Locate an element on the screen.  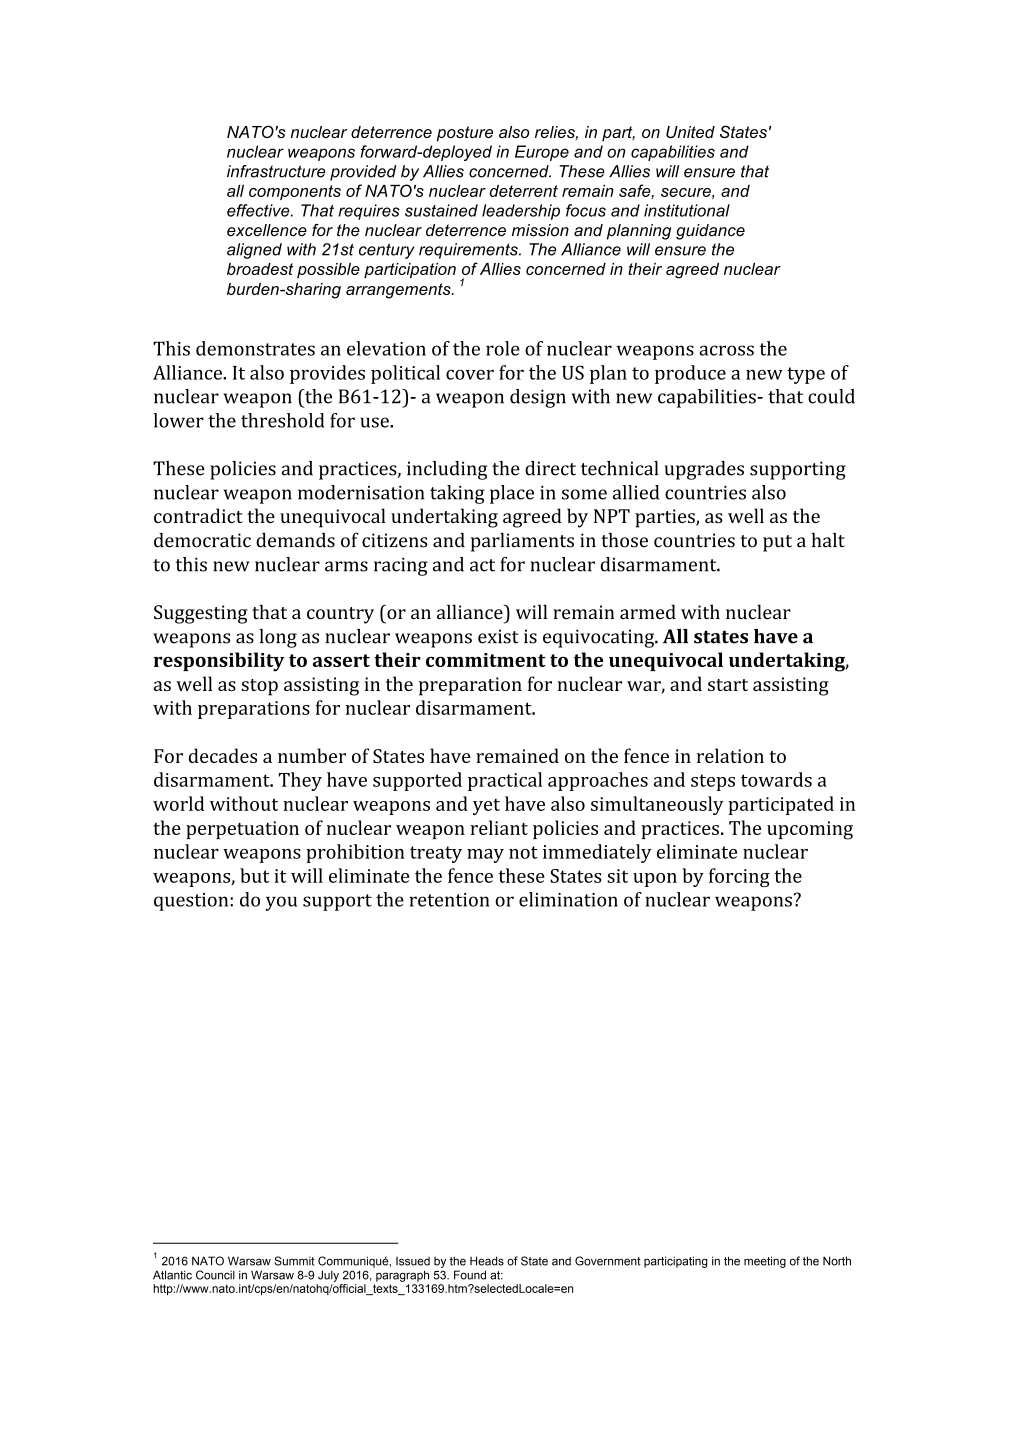
cover is located at coordinates (470, 375).
